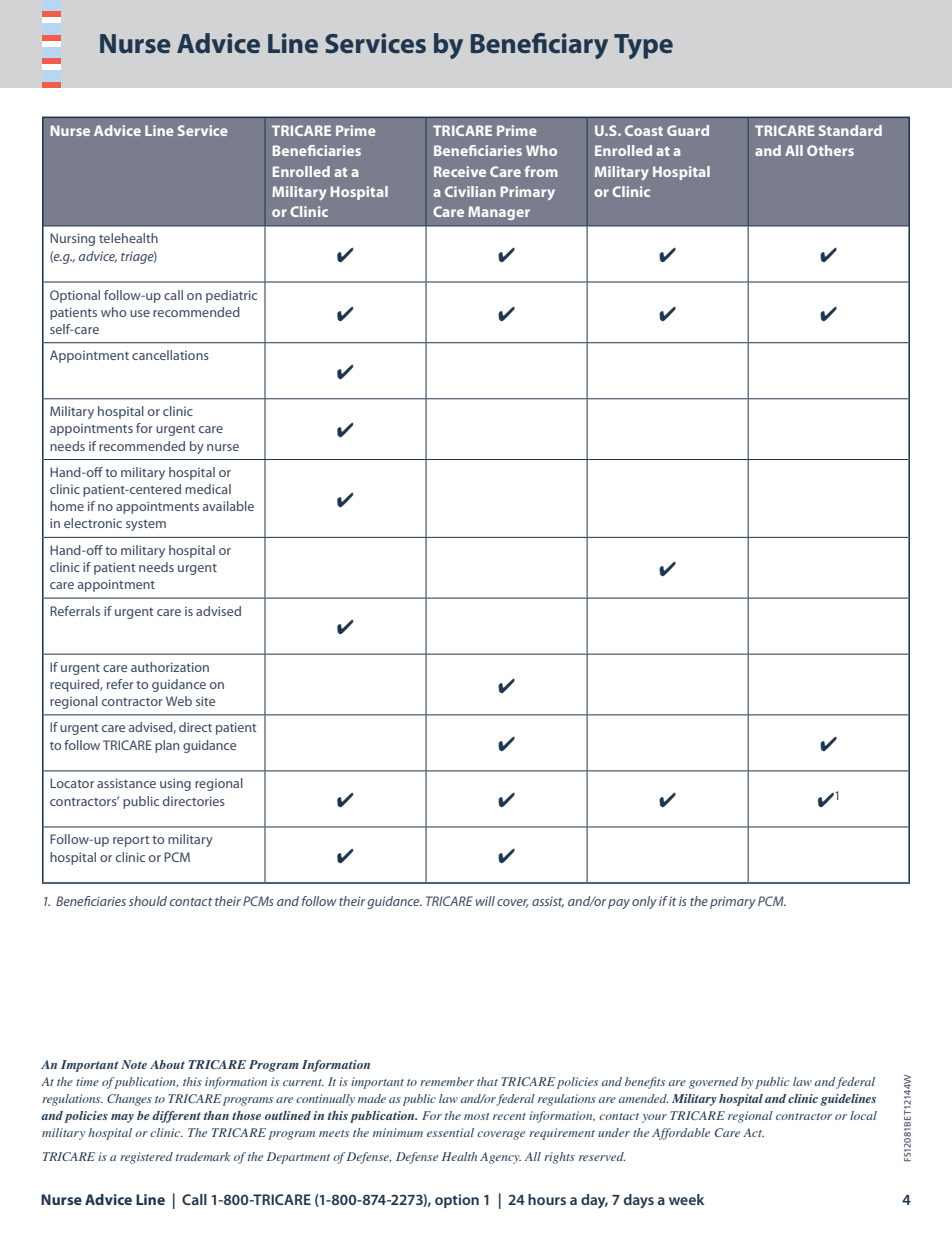 Image resolution: width=952 pixels, height=1233 pixels. What do you see at coordinates (228, 506) in the image?
I see `available` at bounding box center [228, 506].
